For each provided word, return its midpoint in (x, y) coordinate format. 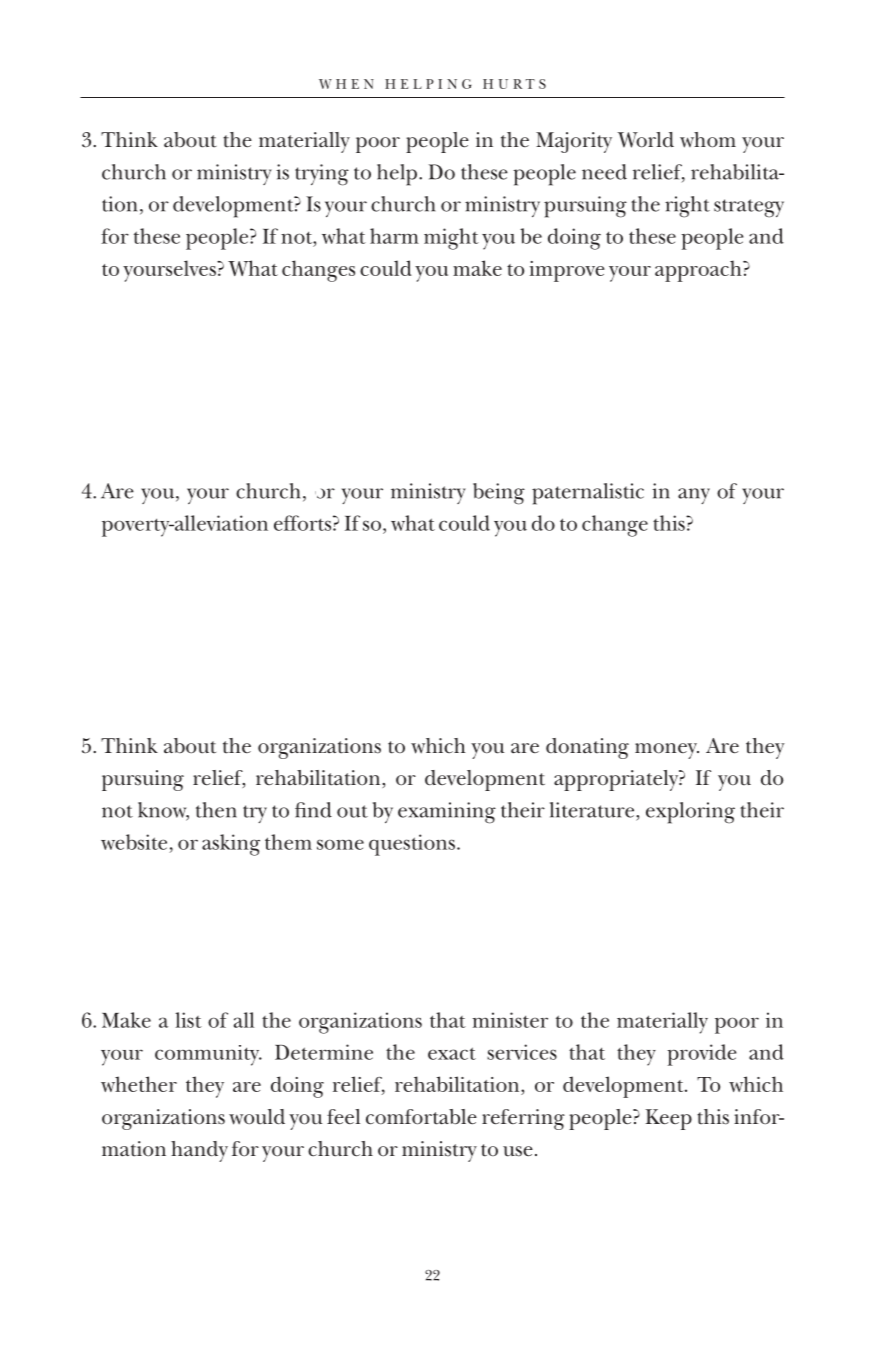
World (645, 140)
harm (394, 236)
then (216, 810)
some (340, 844)
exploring (690, 813)
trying (322, 175)
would (257, 1117)
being (499, 494)
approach (699, 271)
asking (231, 845)
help (398, 175)
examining (447, 813)
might (451, 239)
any (694, 496)
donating (587, 748)
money (667, 751)
